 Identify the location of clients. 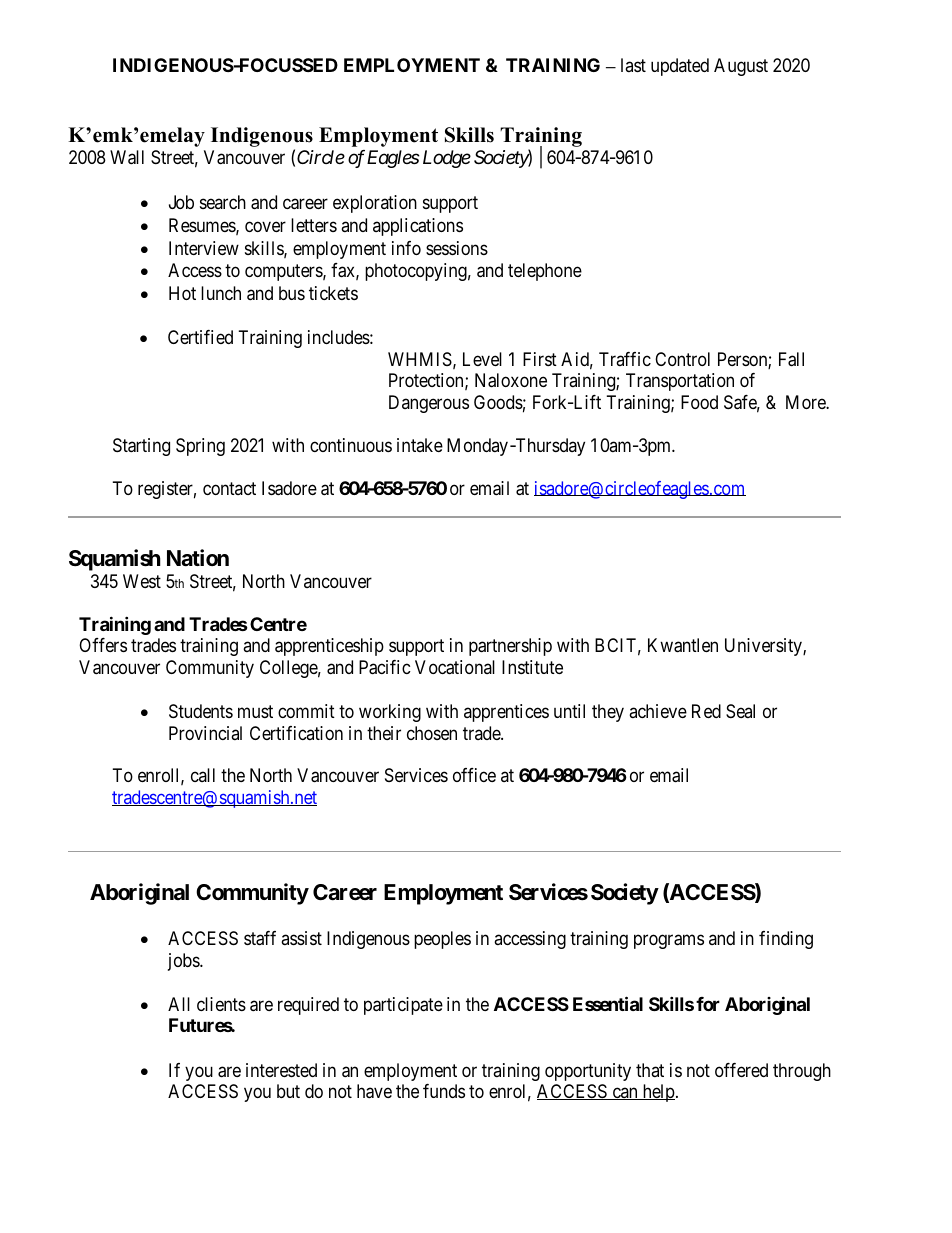
(221, 1004).
